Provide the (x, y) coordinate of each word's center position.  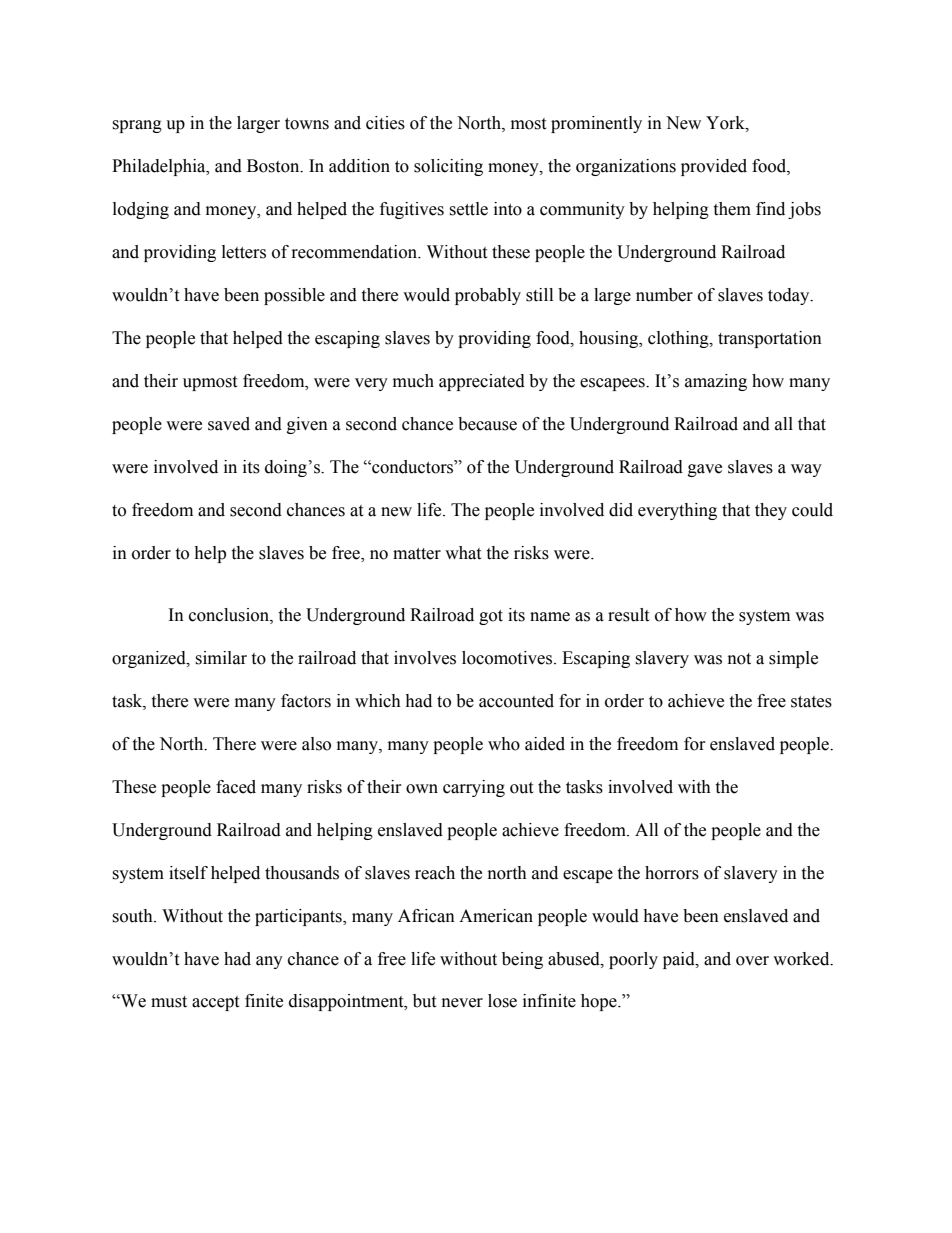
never (462, 1003)
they (771, 511)
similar (221, 658)
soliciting (448, 167)
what (463, 553)
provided (714, 167)
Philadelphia (160, 167)
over (752, 961)
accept (215, 1003)
